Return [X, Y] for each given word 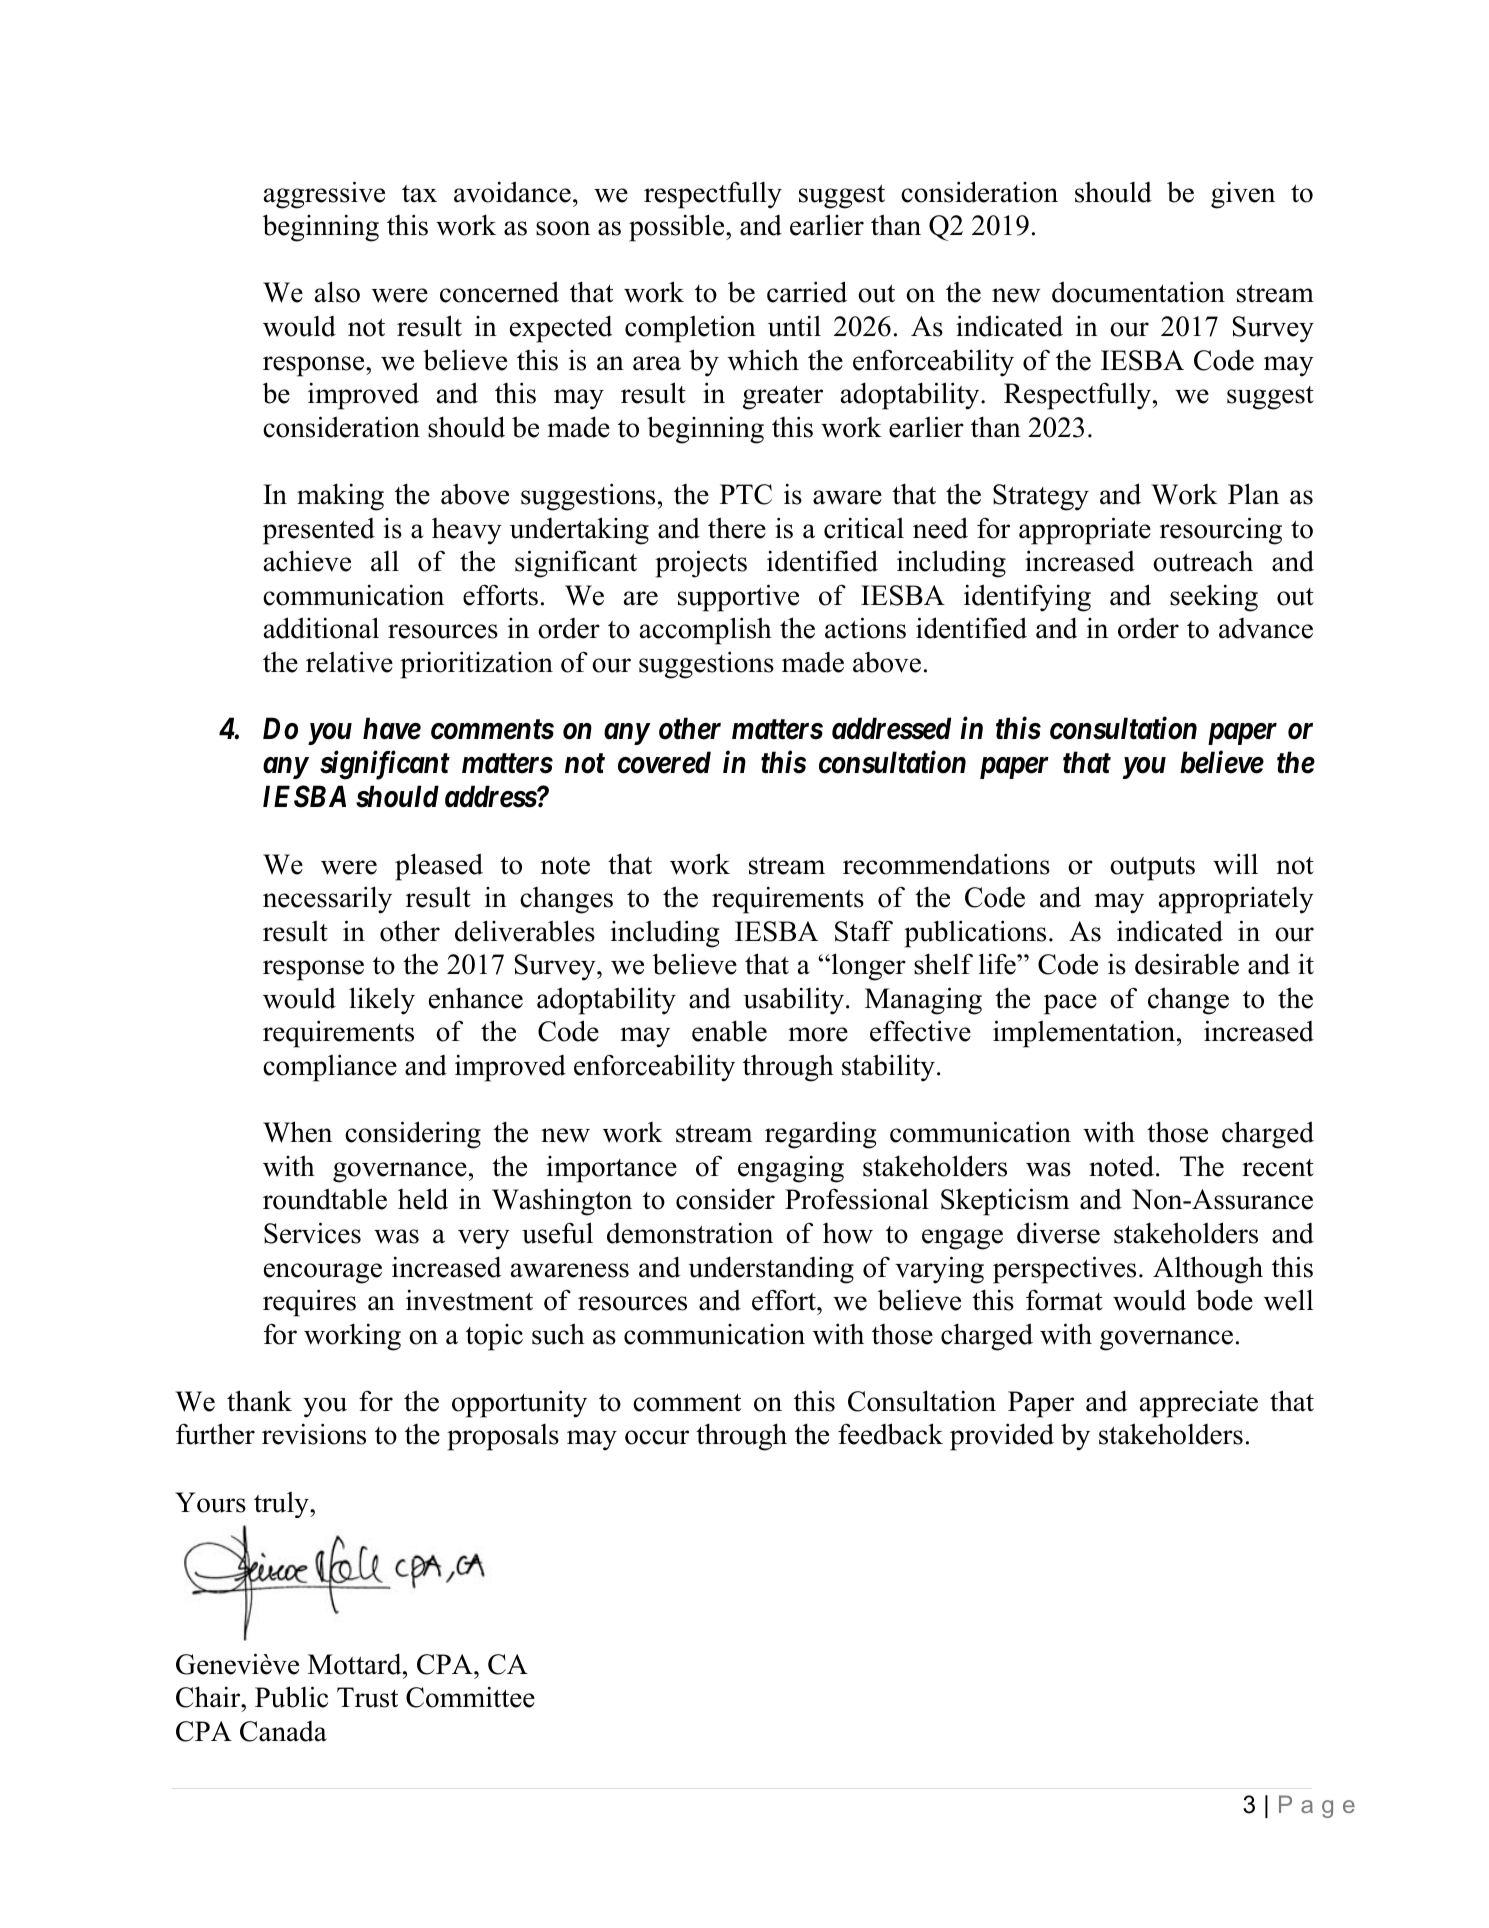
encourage [323, 1273]
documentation [1138, 292]
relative [349, 662]
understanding [771, 1270]
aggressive [324, 195]
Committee [470, 1697]
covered [664, 762]
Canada [283, 1731]
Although [1208, 1270]
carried [807, 292]
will [1235, 864]
